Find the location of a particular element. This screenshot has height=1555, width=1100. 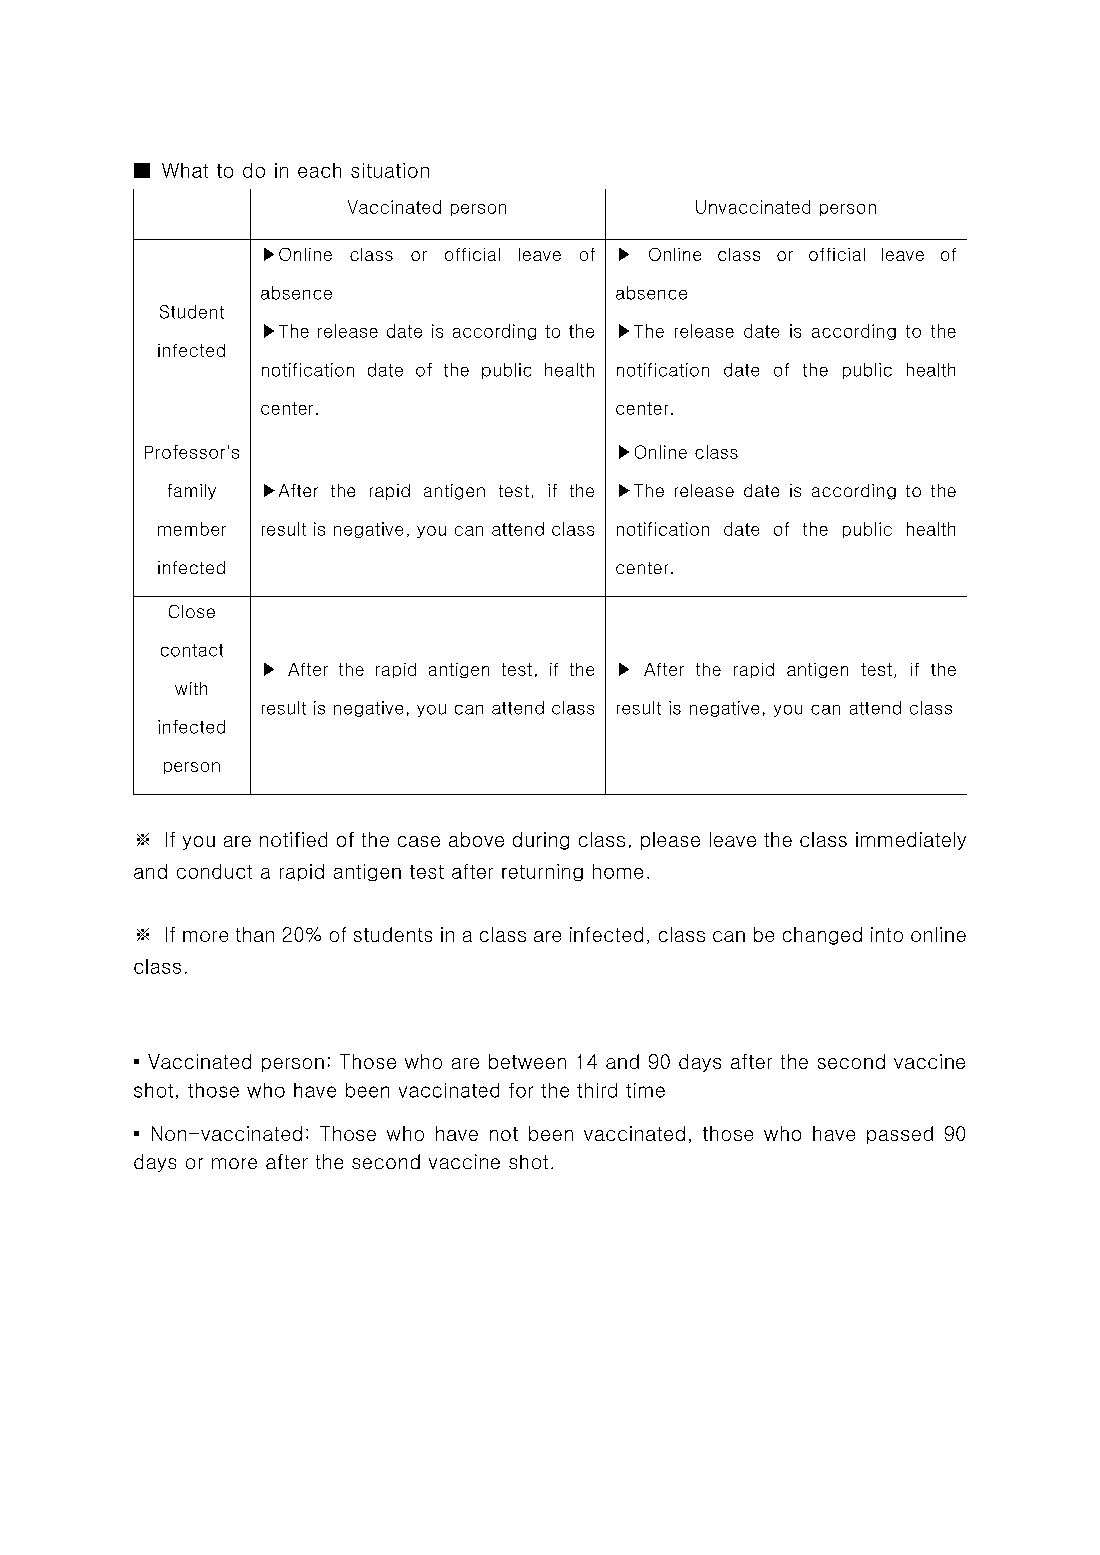

immediately is located at coordinates (911, 841).
